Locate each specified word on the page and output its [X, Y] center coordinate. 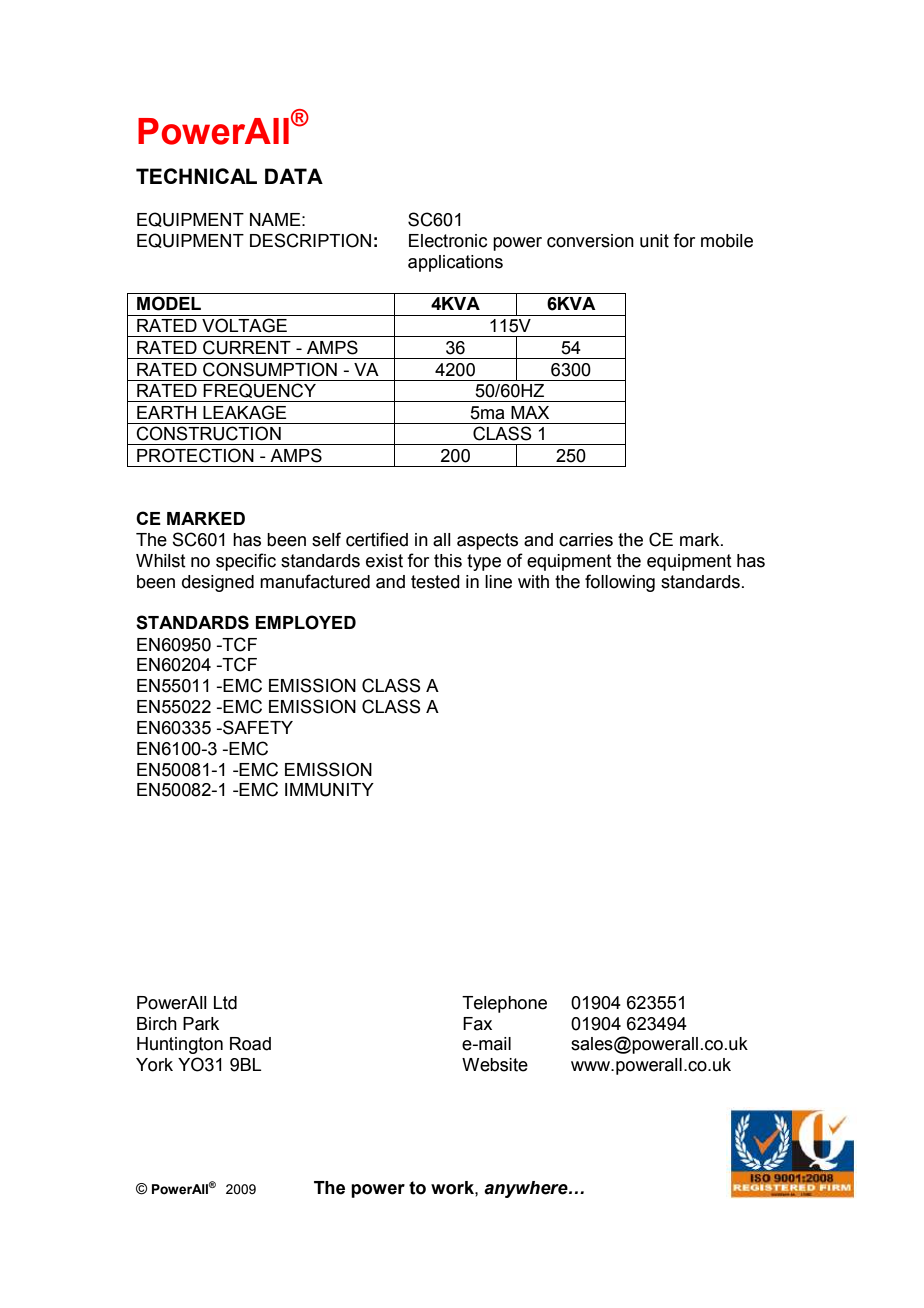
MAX [530, 412]
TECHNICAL [196, 176]
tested [435, 582]
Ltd [225, 1003]
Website [495, 1065]
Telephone [504, 1004]
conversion [590, 241]
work [453, 1188]
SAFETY [257, 727]
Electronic [448, 241]
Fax [477, 1024]
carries [586, 540]
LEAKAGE [245, 412]
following [620, 583]
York [154, 1065]
